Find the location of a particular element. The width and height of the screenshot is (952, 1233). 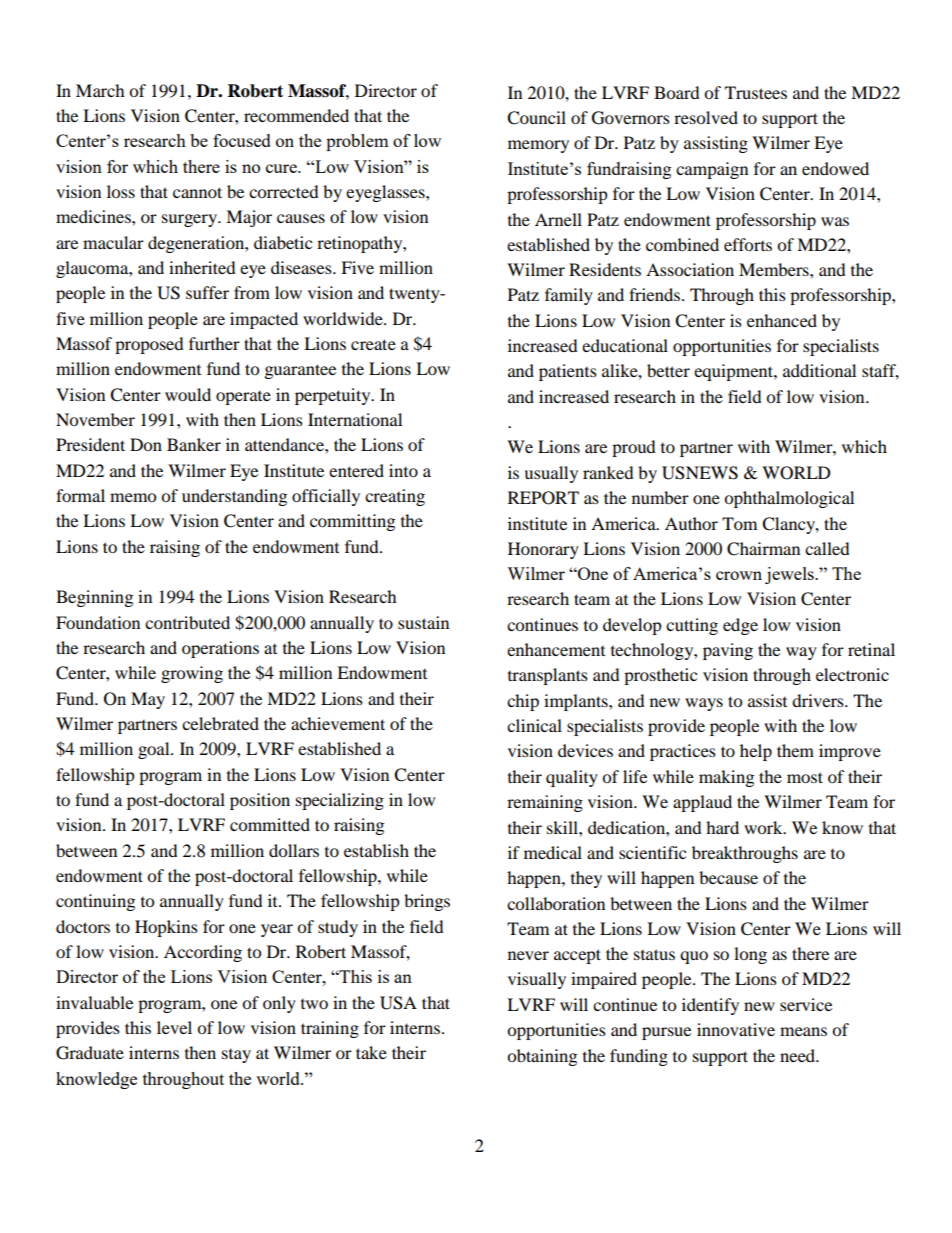

transplants is located at coordinates (548, 676).
